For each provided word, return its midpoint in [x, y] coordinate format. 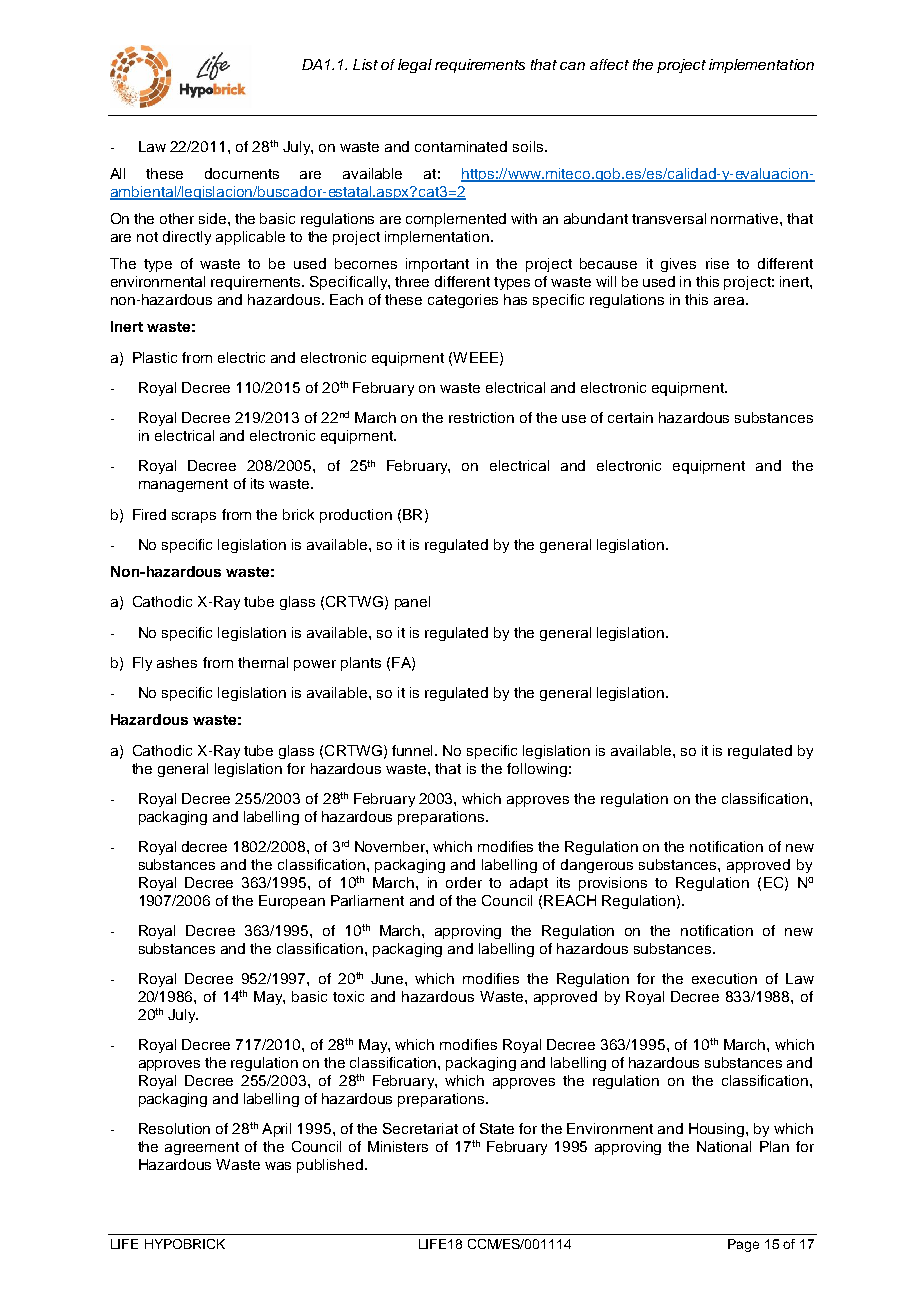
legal [415, 66]
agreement [202, 1148]
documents [242, 173]
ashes [177, 662]
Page [743, 1245]
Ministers [398, 1146]
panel [412, 603]
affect [609, 64]
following [537, 770]
